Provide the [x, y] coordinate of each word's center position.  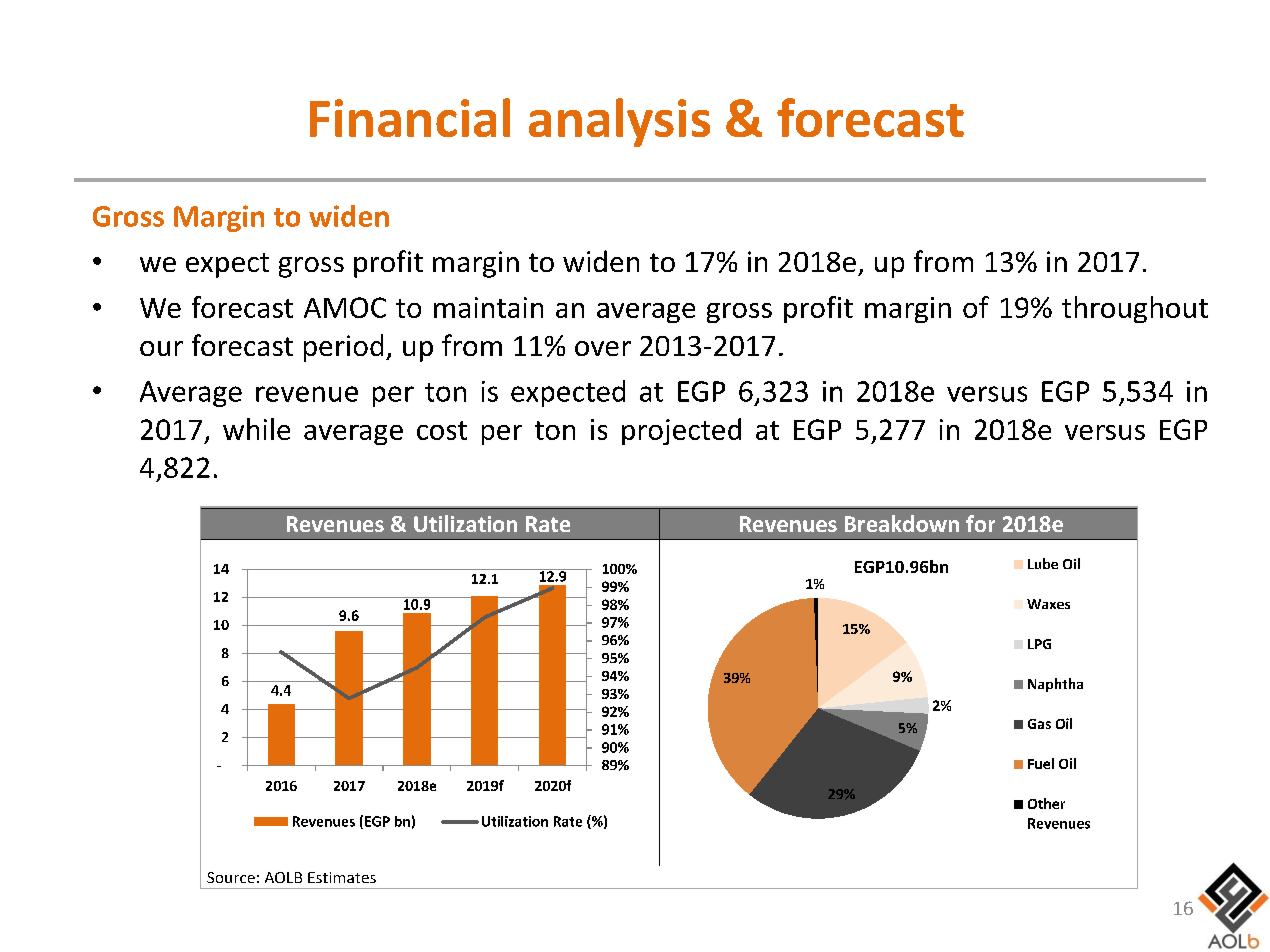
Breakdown [902, 523]
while [256, 429]
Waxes [1048, 604]
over [603, 348]
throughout [1135, 309]
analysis [619, 122]
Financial [410, 117]
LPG [1039, 644]
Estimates [342, 877]
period [343, 348]
